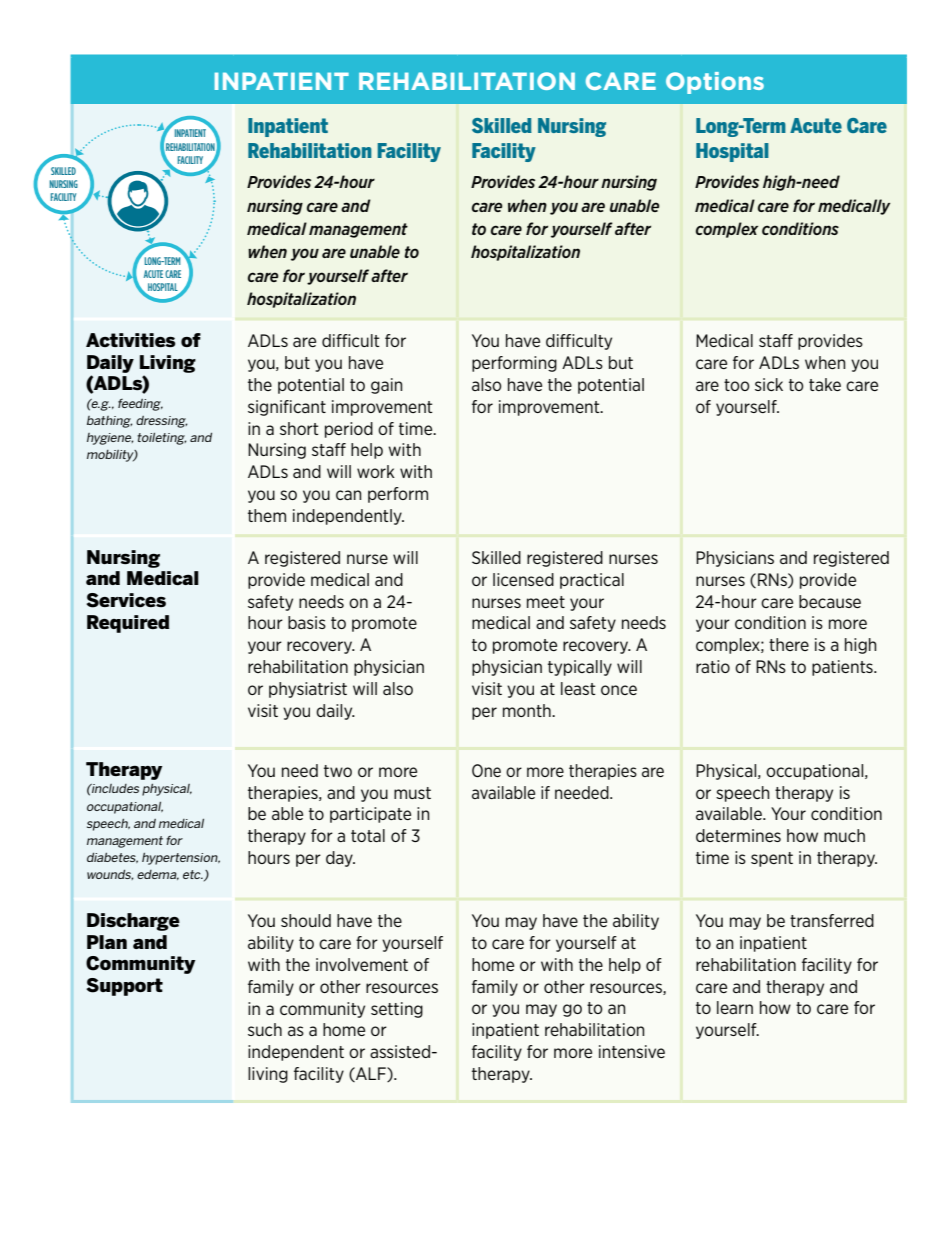 Image resolution: width=952 pixels, height=1233 pixels. Describe the element at coordinates (131, 340) in the screenshot. I see `Activities` at that location.
